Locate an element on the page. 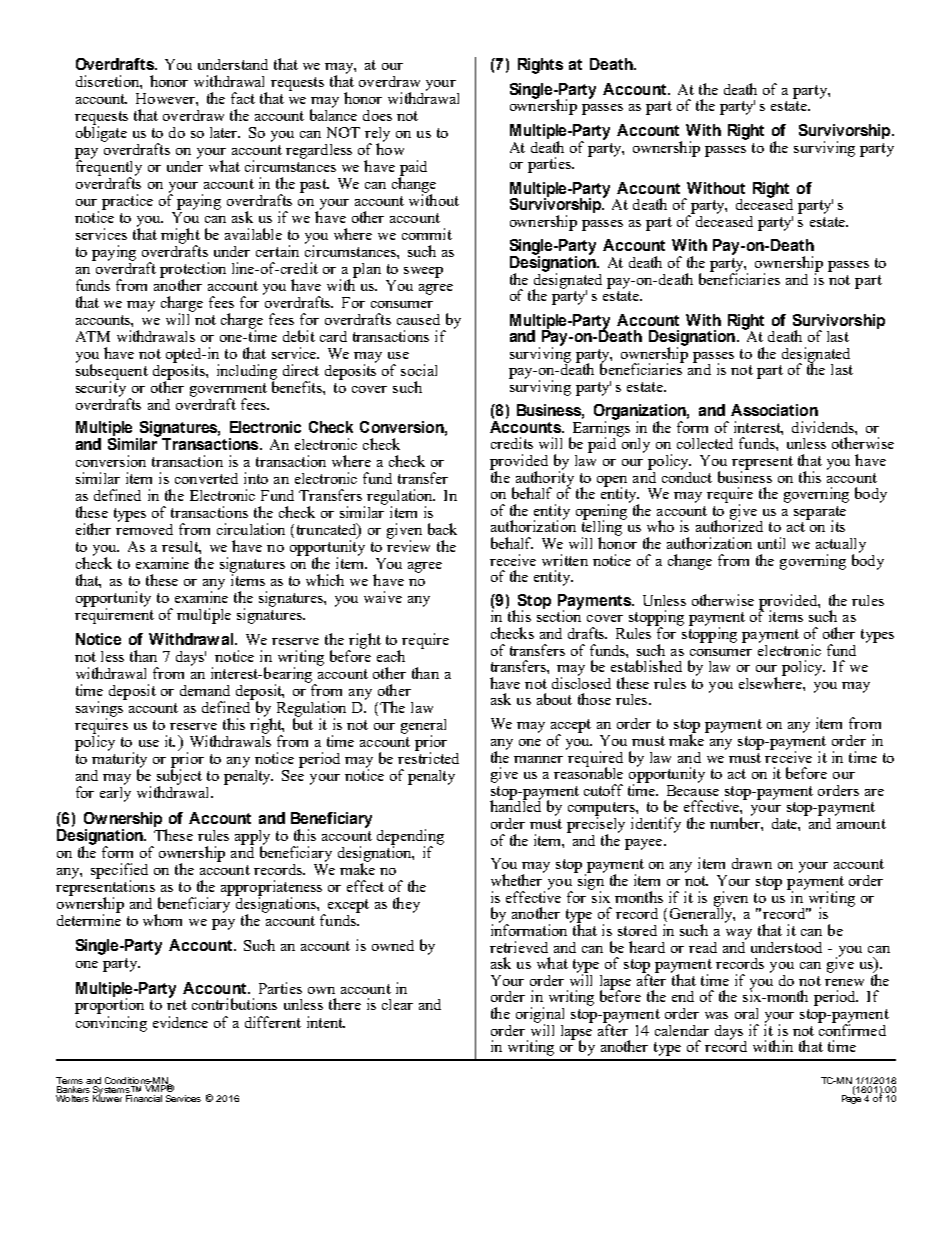 The width and height of the page is (952, 1233). However is located at coordinates (166, 98).
